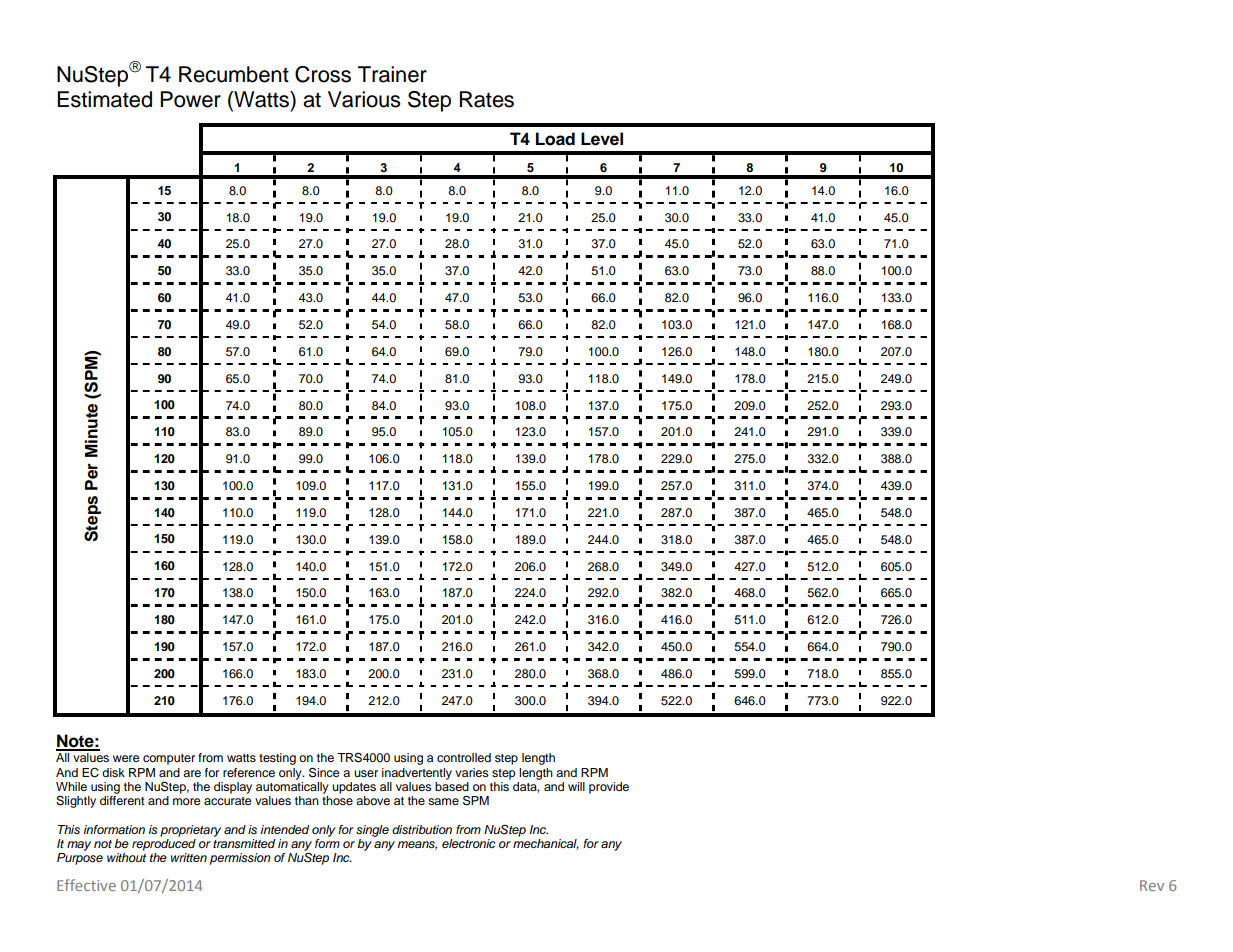  Describe the element at coordinates (555, 139) in the screenshot. I see `Load` at that location.
